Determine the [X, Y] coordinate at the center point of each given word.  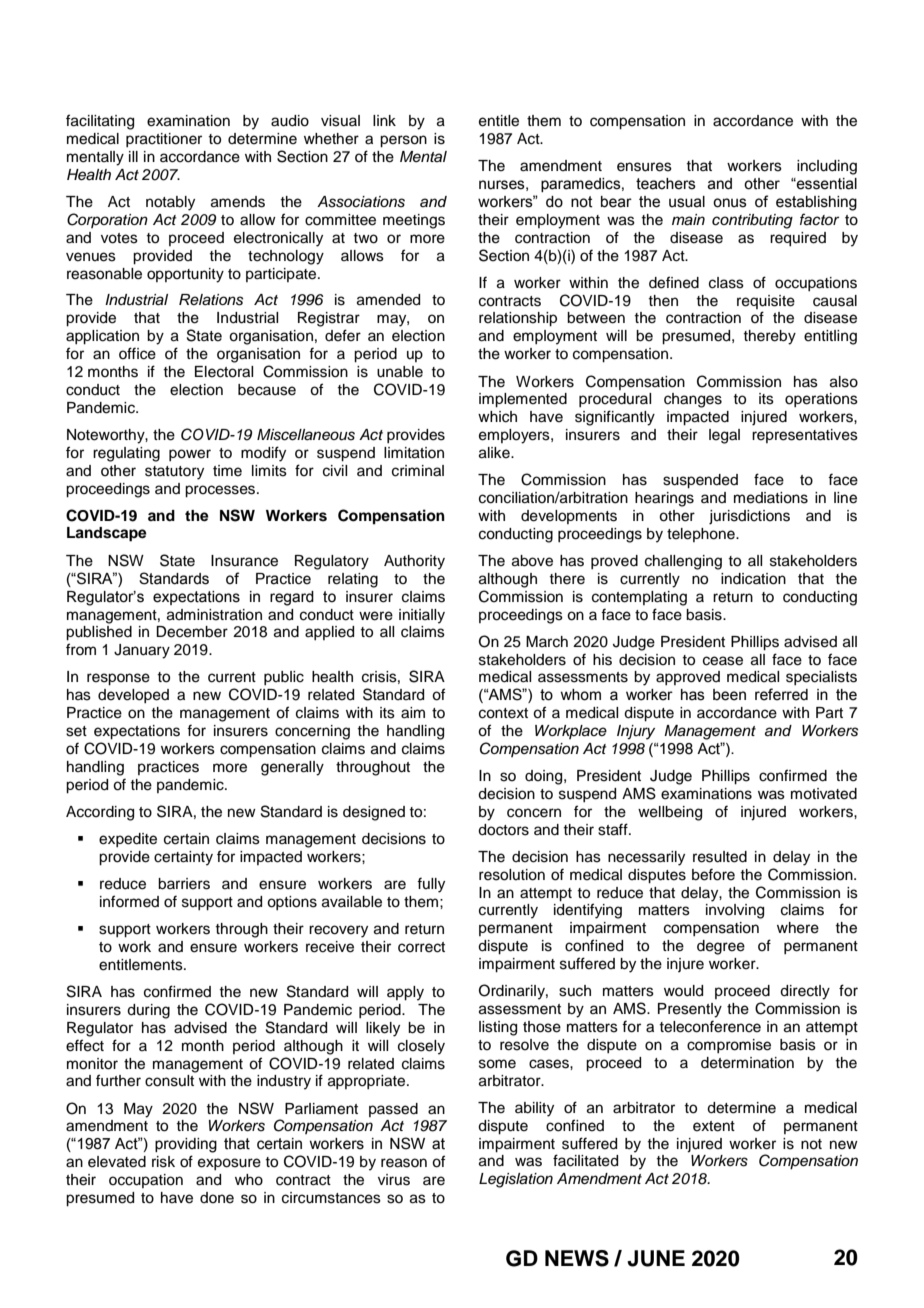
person [403, 141]
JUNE [656, 1258]
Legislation [516, 1180]
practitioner [164, 140]
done [217, 1198]
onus [730, 203]
